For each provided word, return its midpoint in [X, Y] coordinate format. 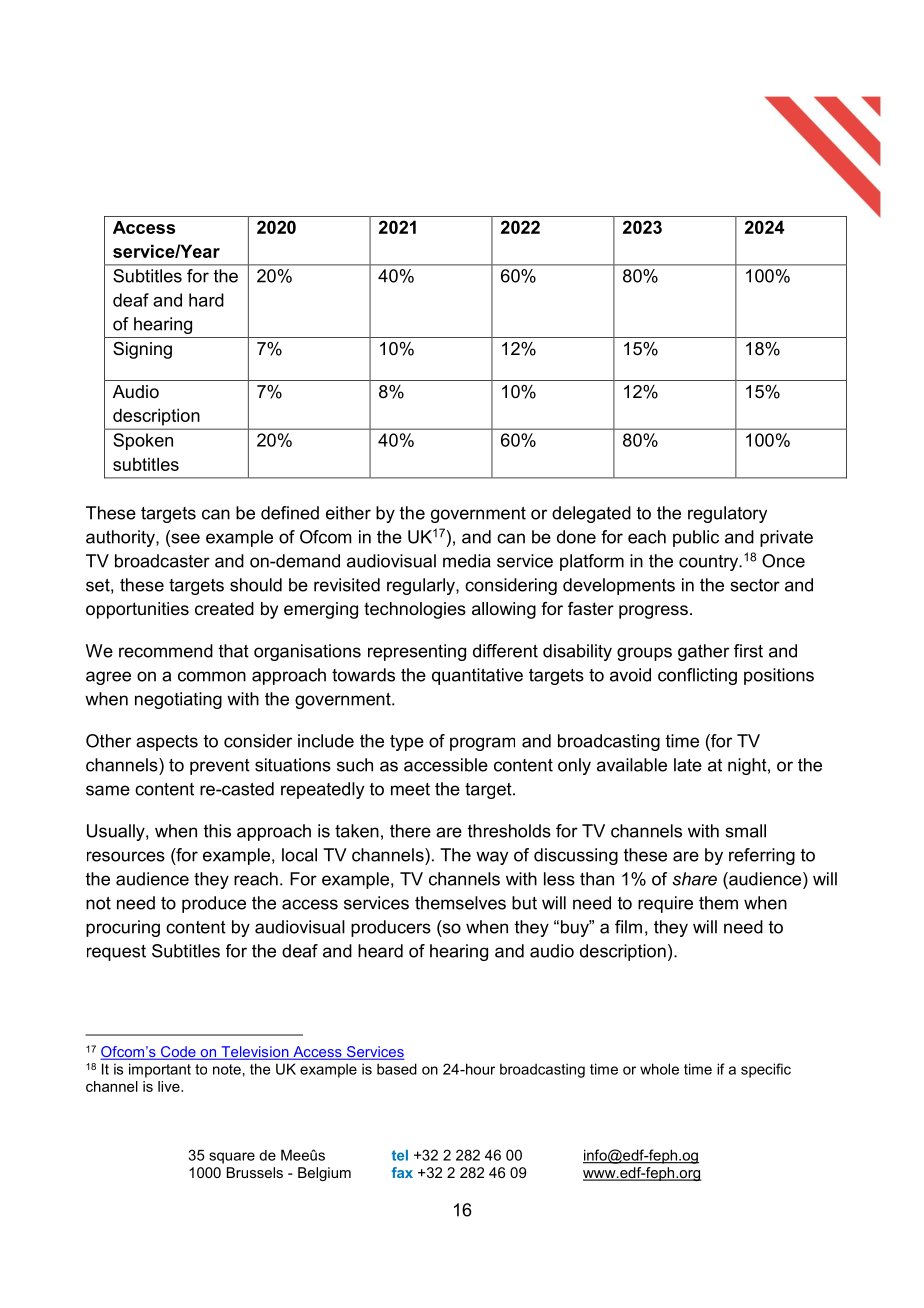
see [184, 538]
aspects [167, 743]
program [482, 744]
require [665, 904]
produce [214, 904]
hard [206, 300]
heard [380, 951]
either [348, 513]
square [232, 1158]
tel [400, 1155]
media [467, 561]
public [696, 538]
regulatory [727, 514]
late [688, 765]
